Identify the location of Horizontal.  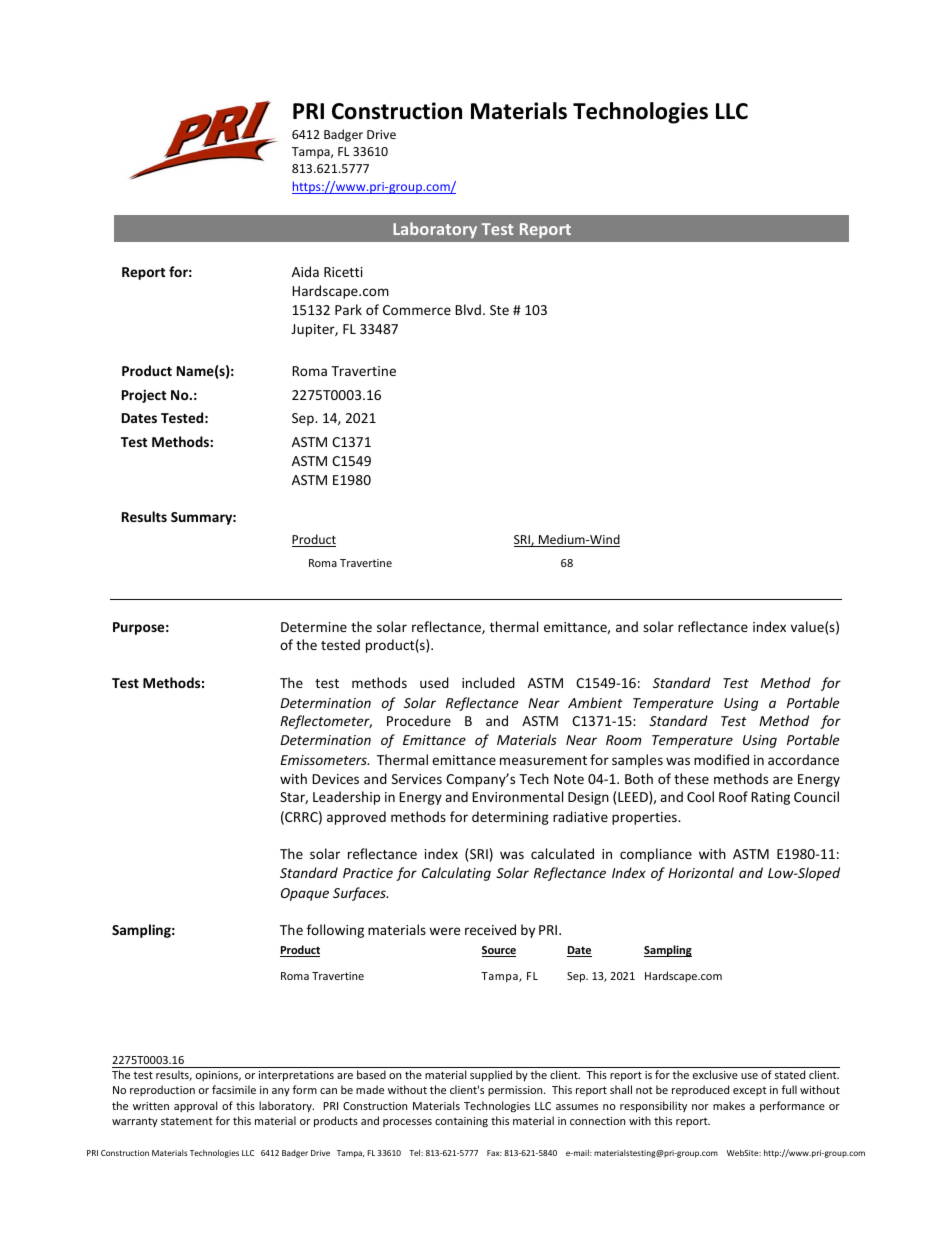
(701, 872).
